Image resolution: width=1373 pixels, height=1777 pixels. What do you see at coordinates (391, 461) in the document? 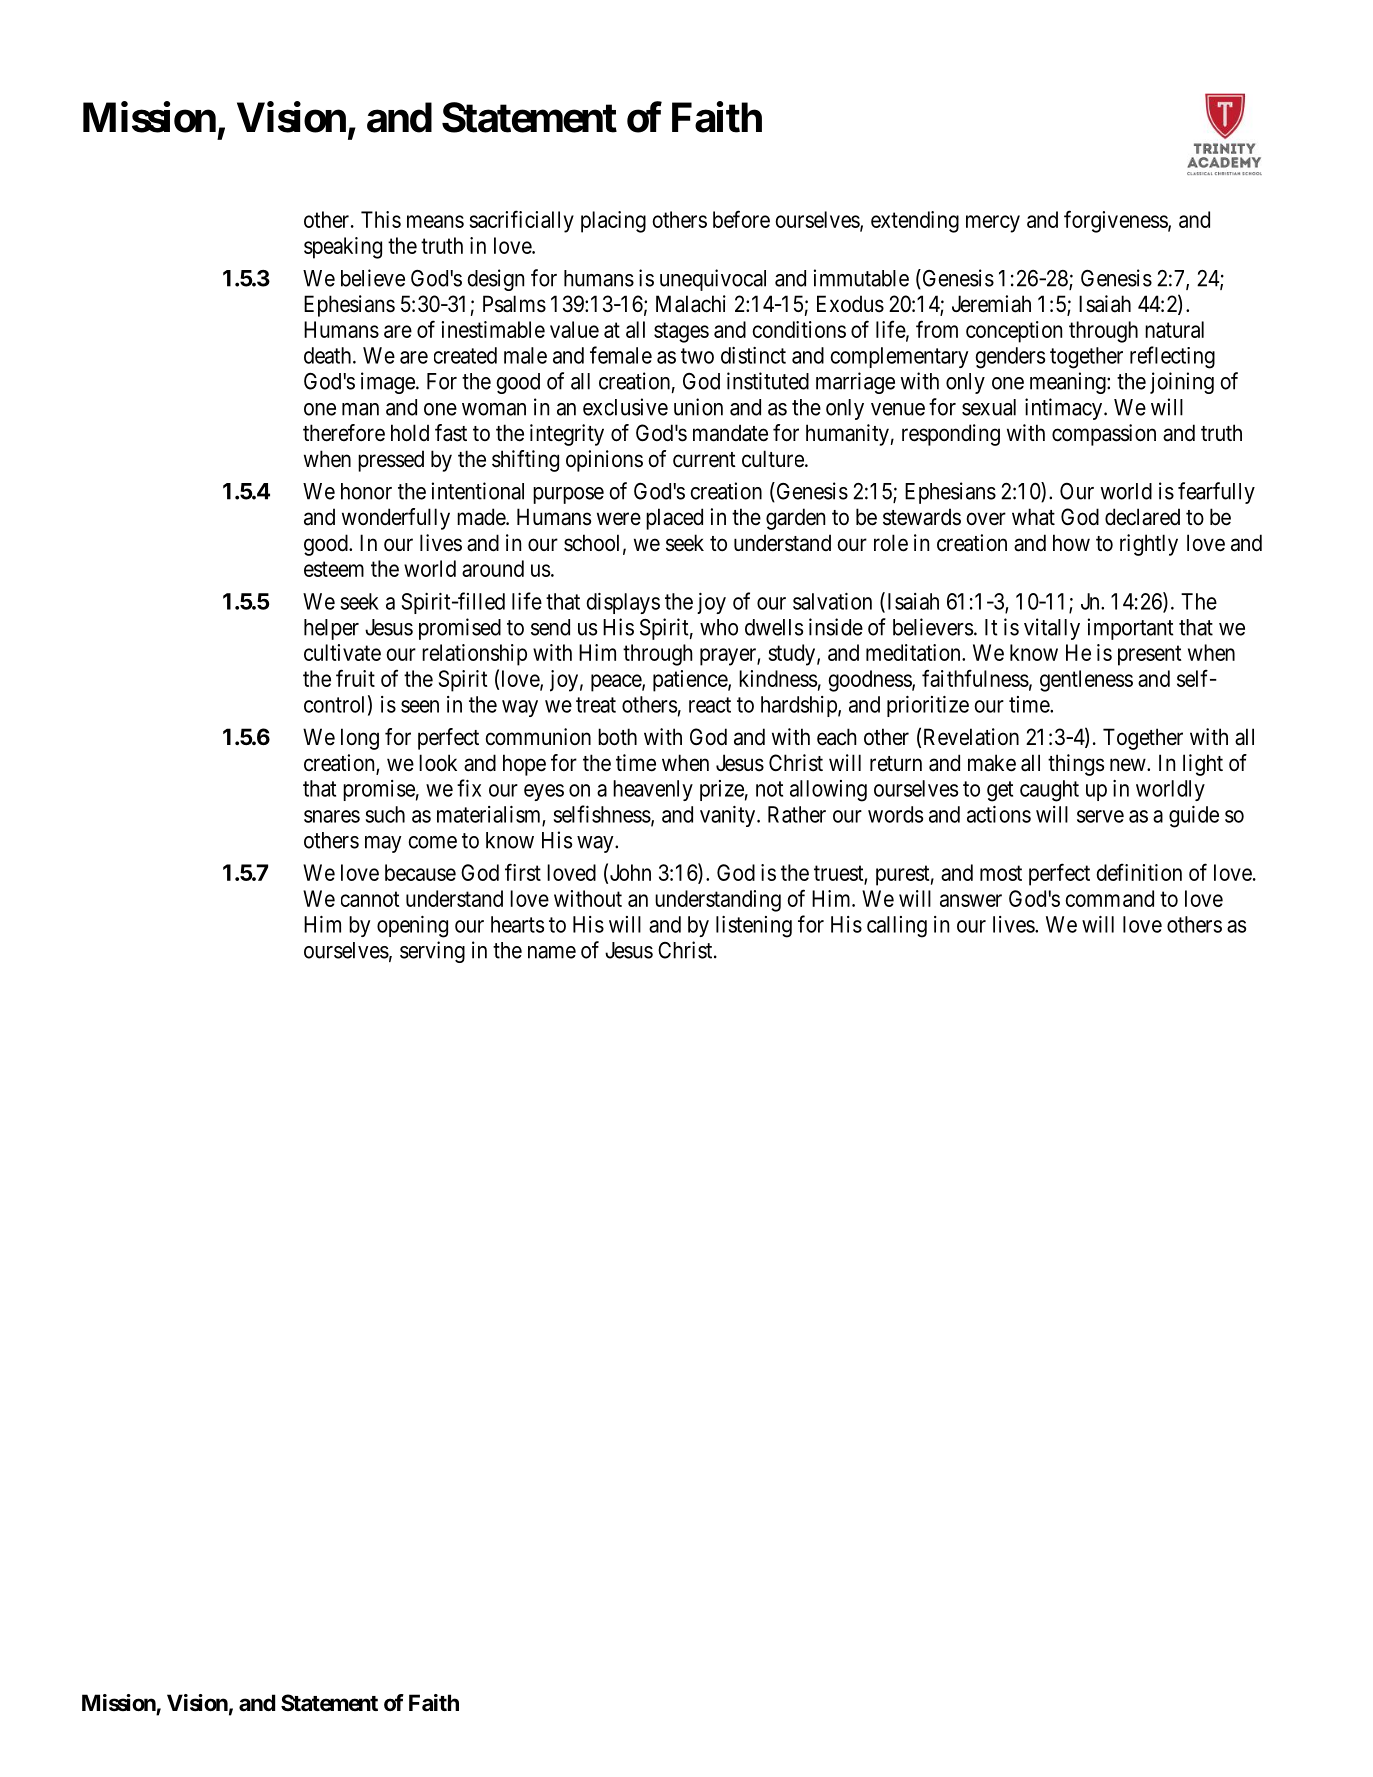
I see `pressed` at bounding box center [391, 461].
